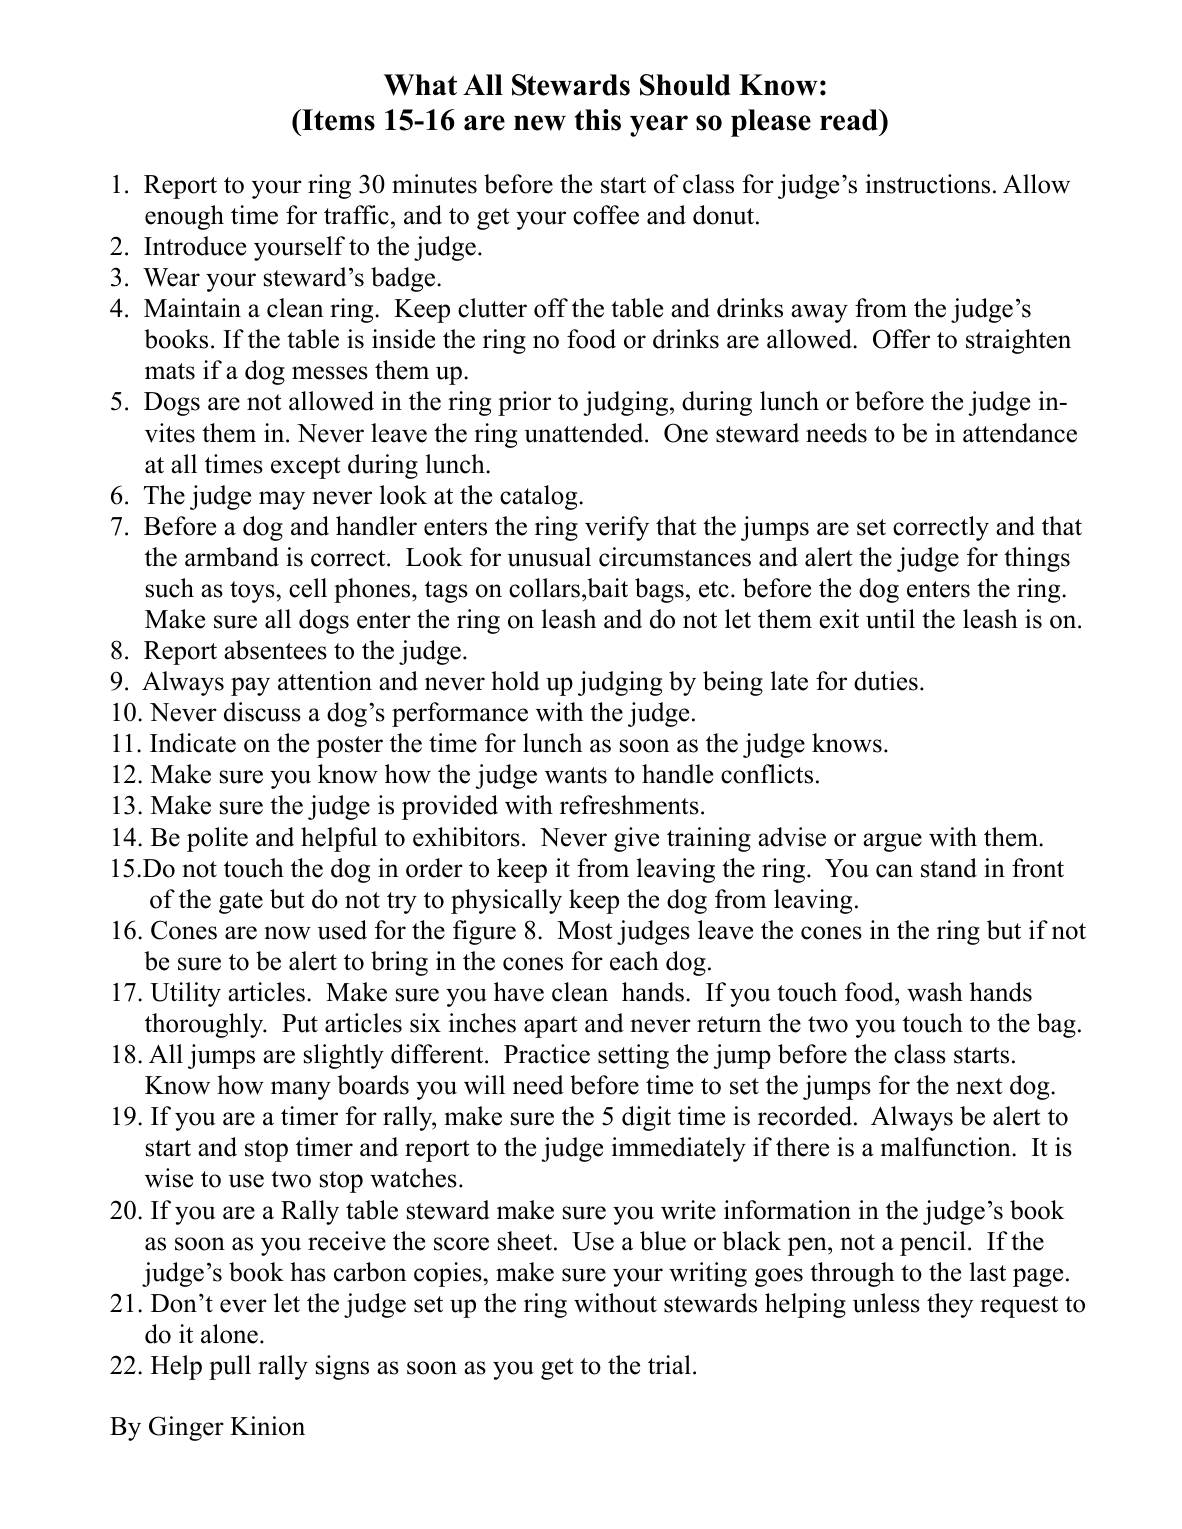 The width and height of the image is (1182, 1529). What do you see at coordinates (337, 120) in the image?
I see `Items` at bounding box center [337, 120].
